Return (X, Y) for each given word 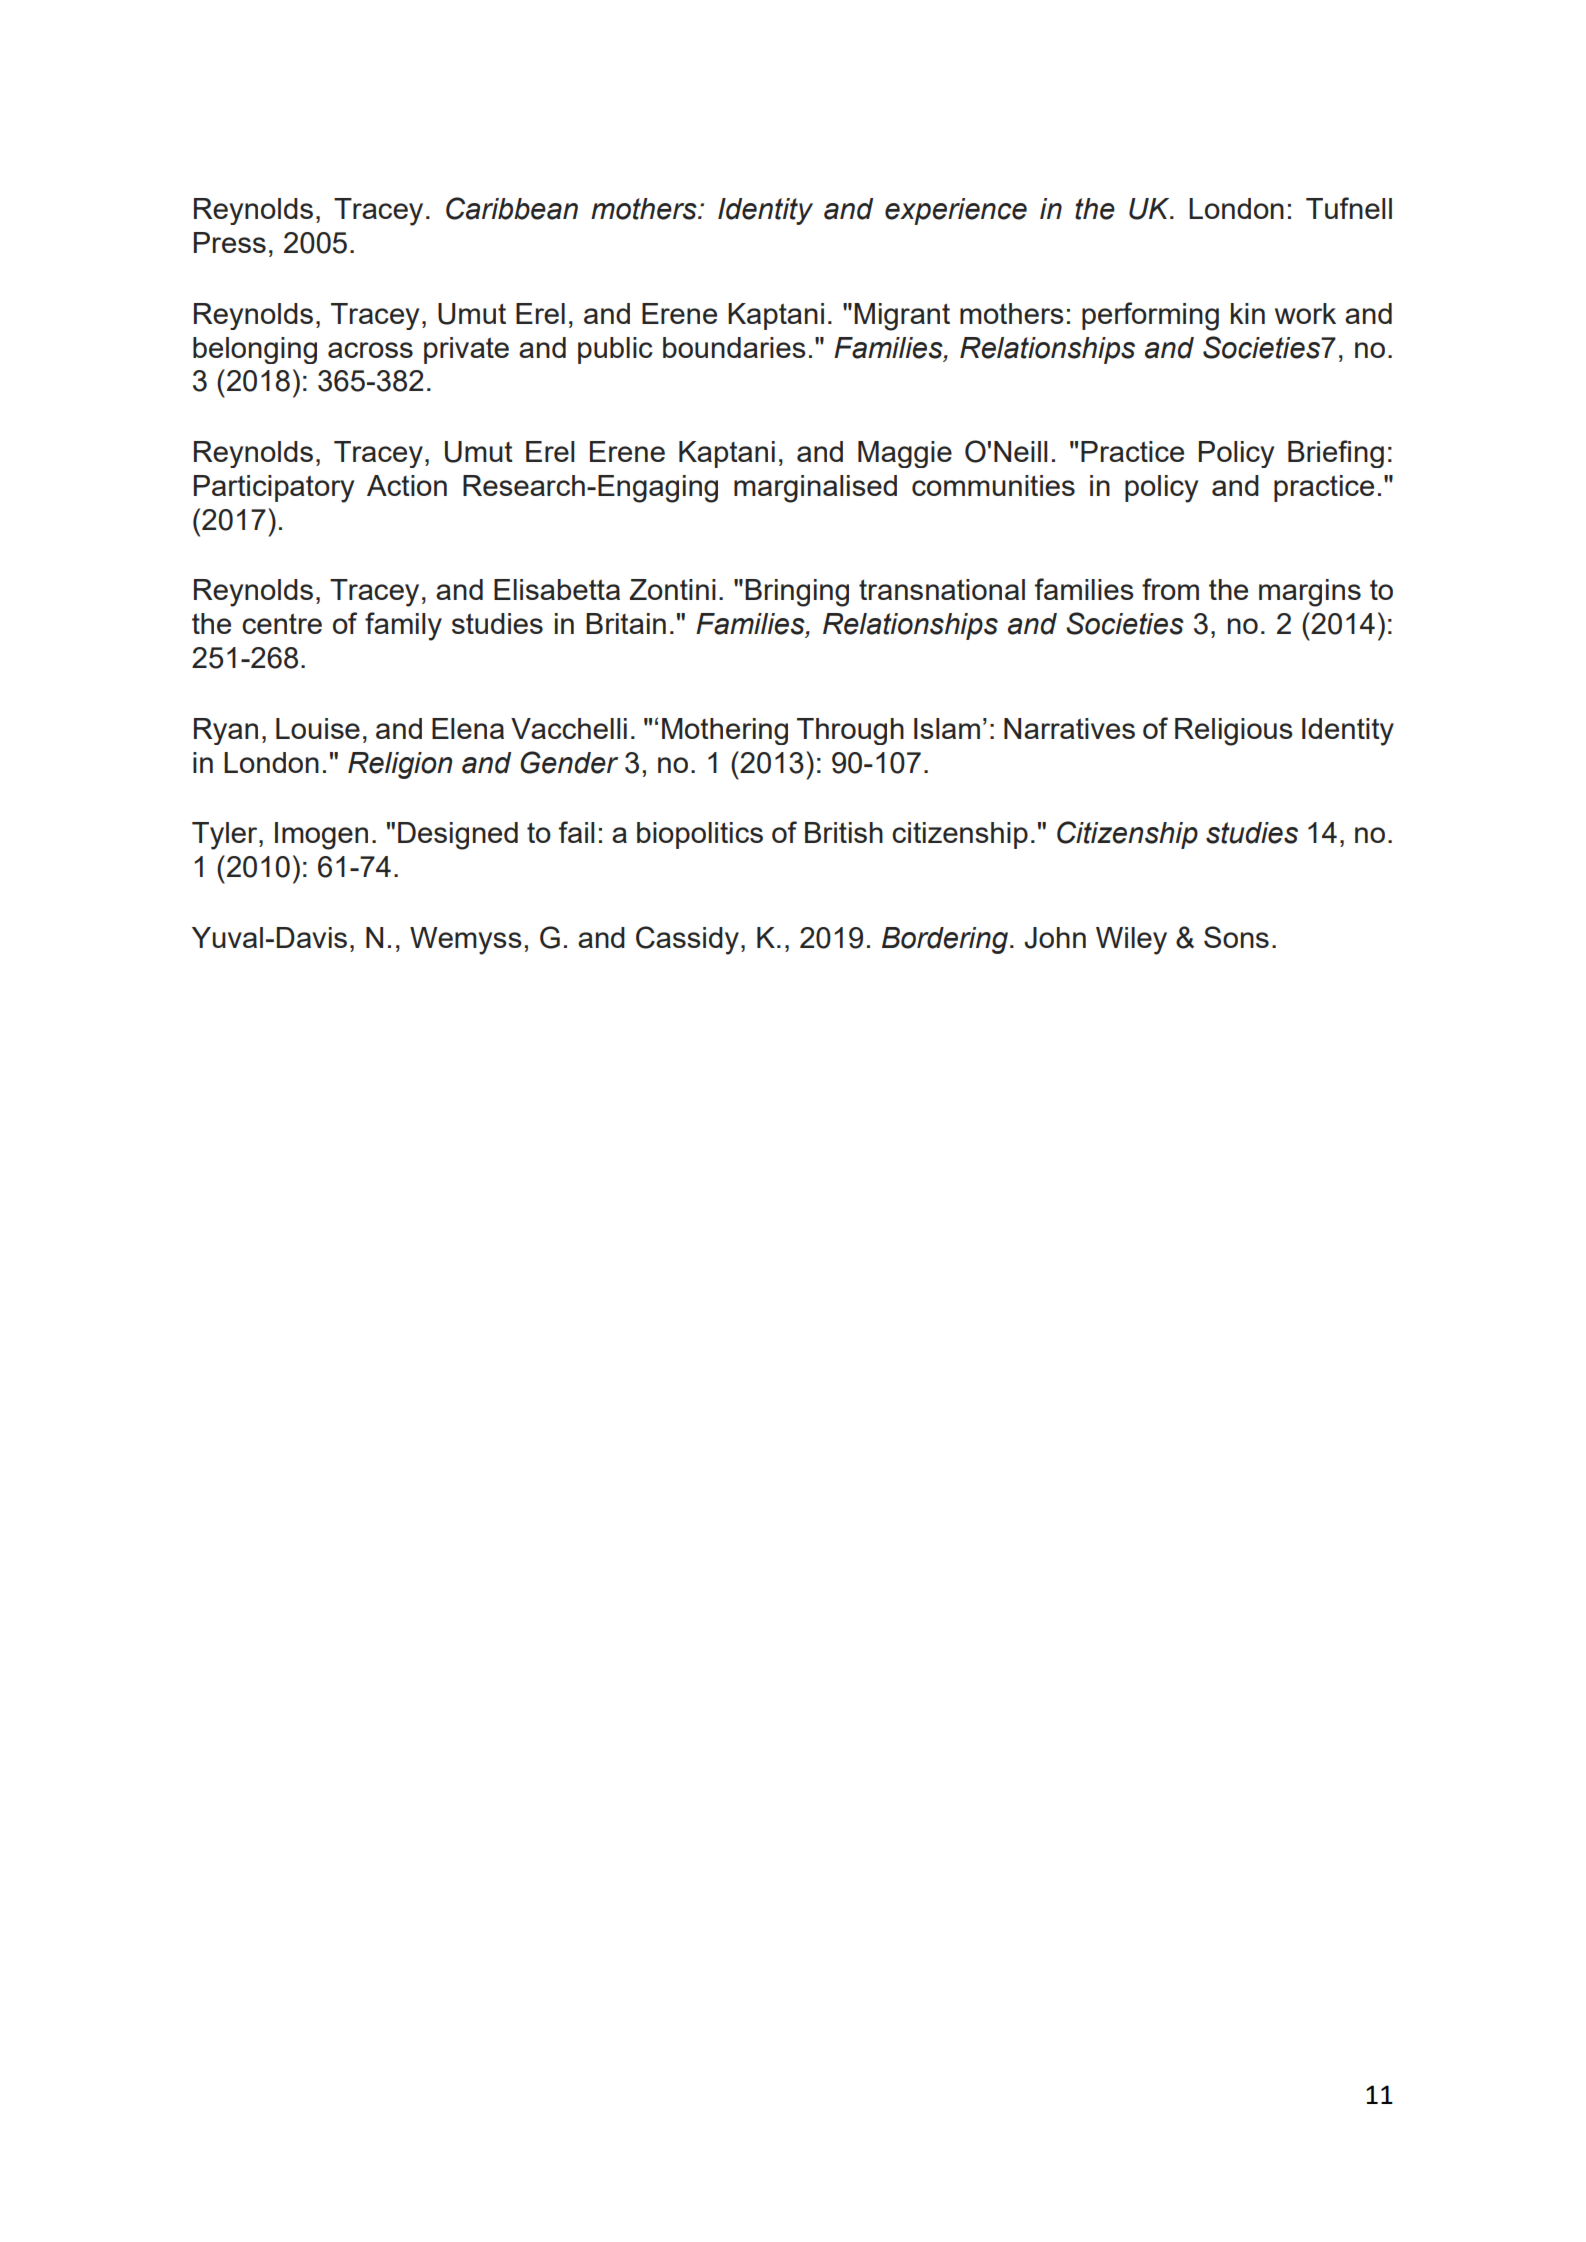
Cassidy (687, 940)
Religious (1234, 732)
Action (407, 485)
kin (1248, 313)
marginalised (815, 489)
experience (956, 211)
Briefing (1336, 454)
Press (230, 242)
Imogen (321, 836)
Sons (1236, 937)
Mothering (725, 731)
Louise (318, 728)
